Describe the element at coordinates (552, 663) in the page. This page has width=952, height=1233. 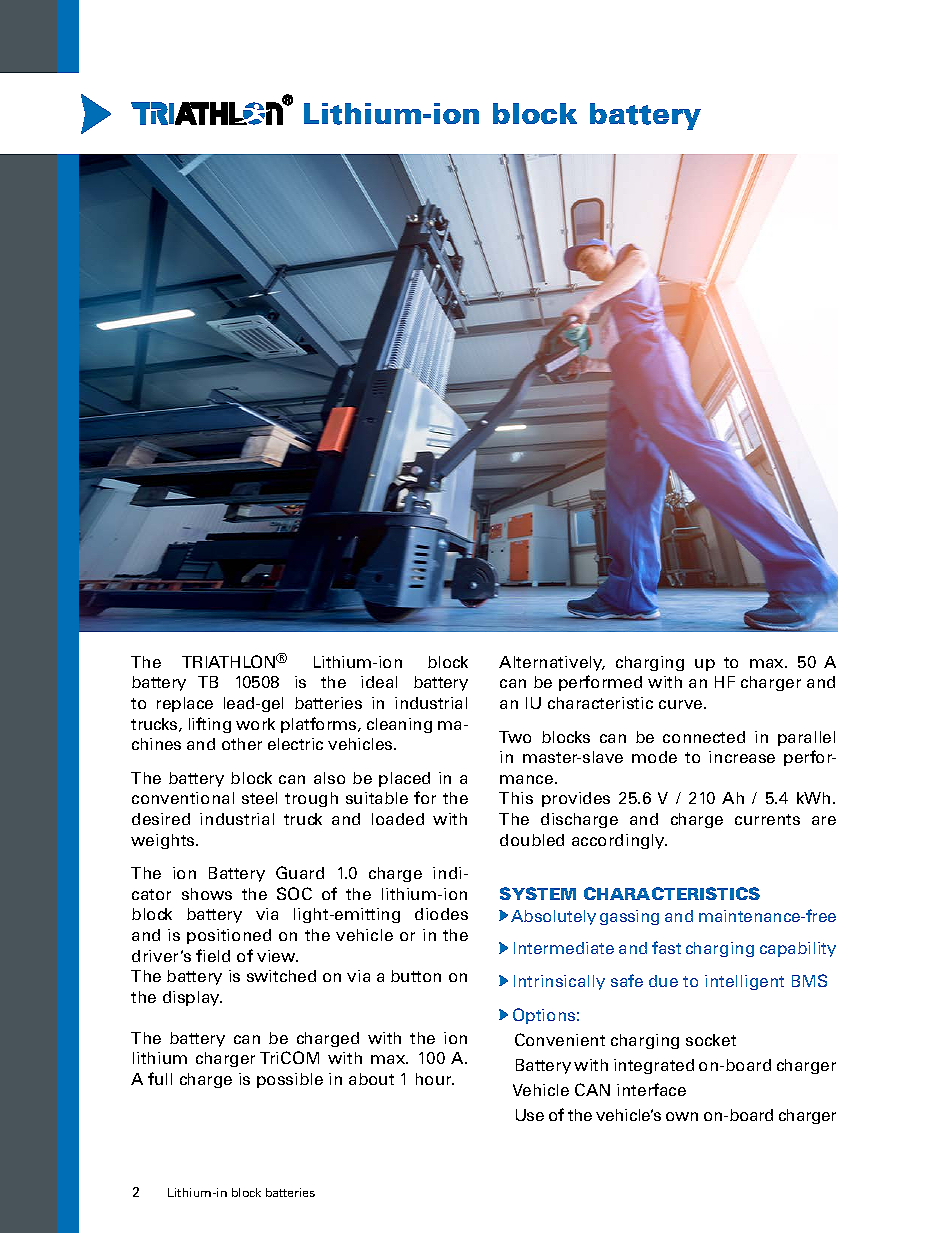
I see `Alternatively` at that location.
